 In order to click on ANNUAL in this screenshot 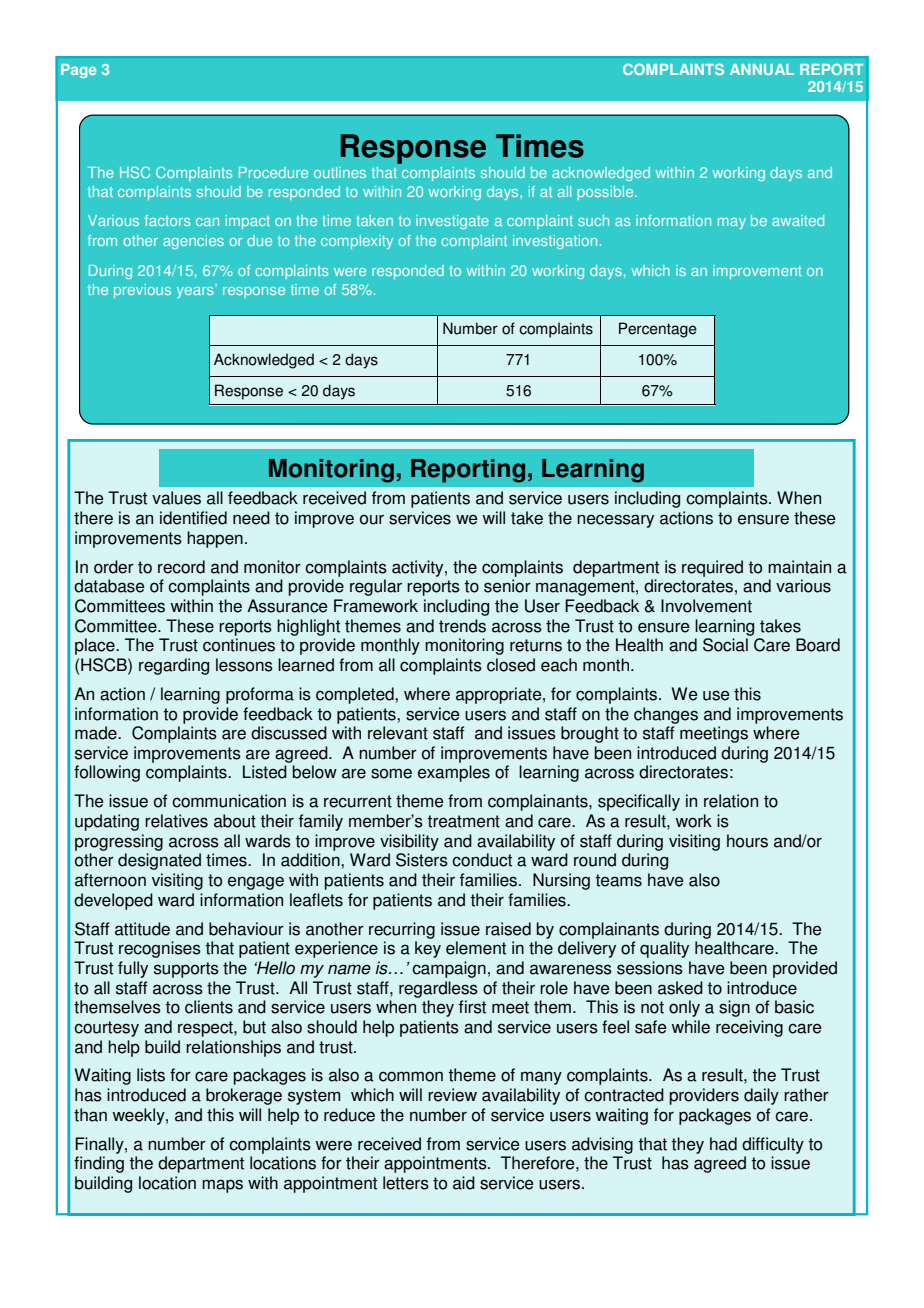, I will do `click(762, 69)`.
